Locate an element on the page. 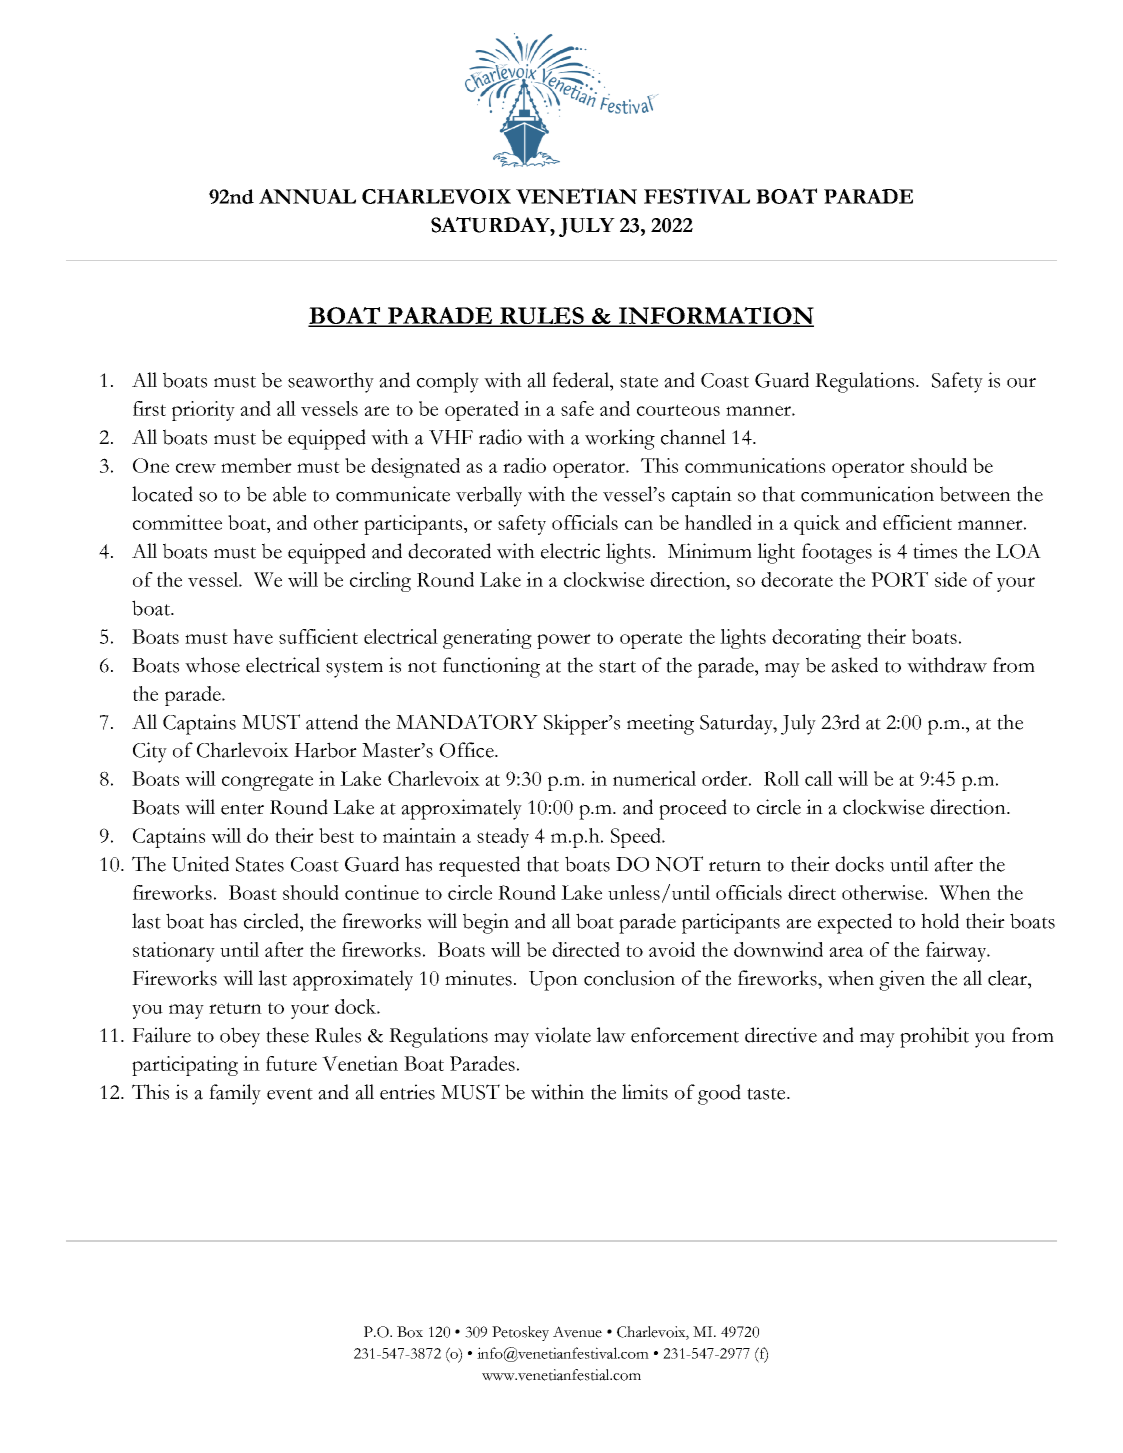 The width and height of the image is (1123, 1453). congregate is located at coordinates (267, 782).
